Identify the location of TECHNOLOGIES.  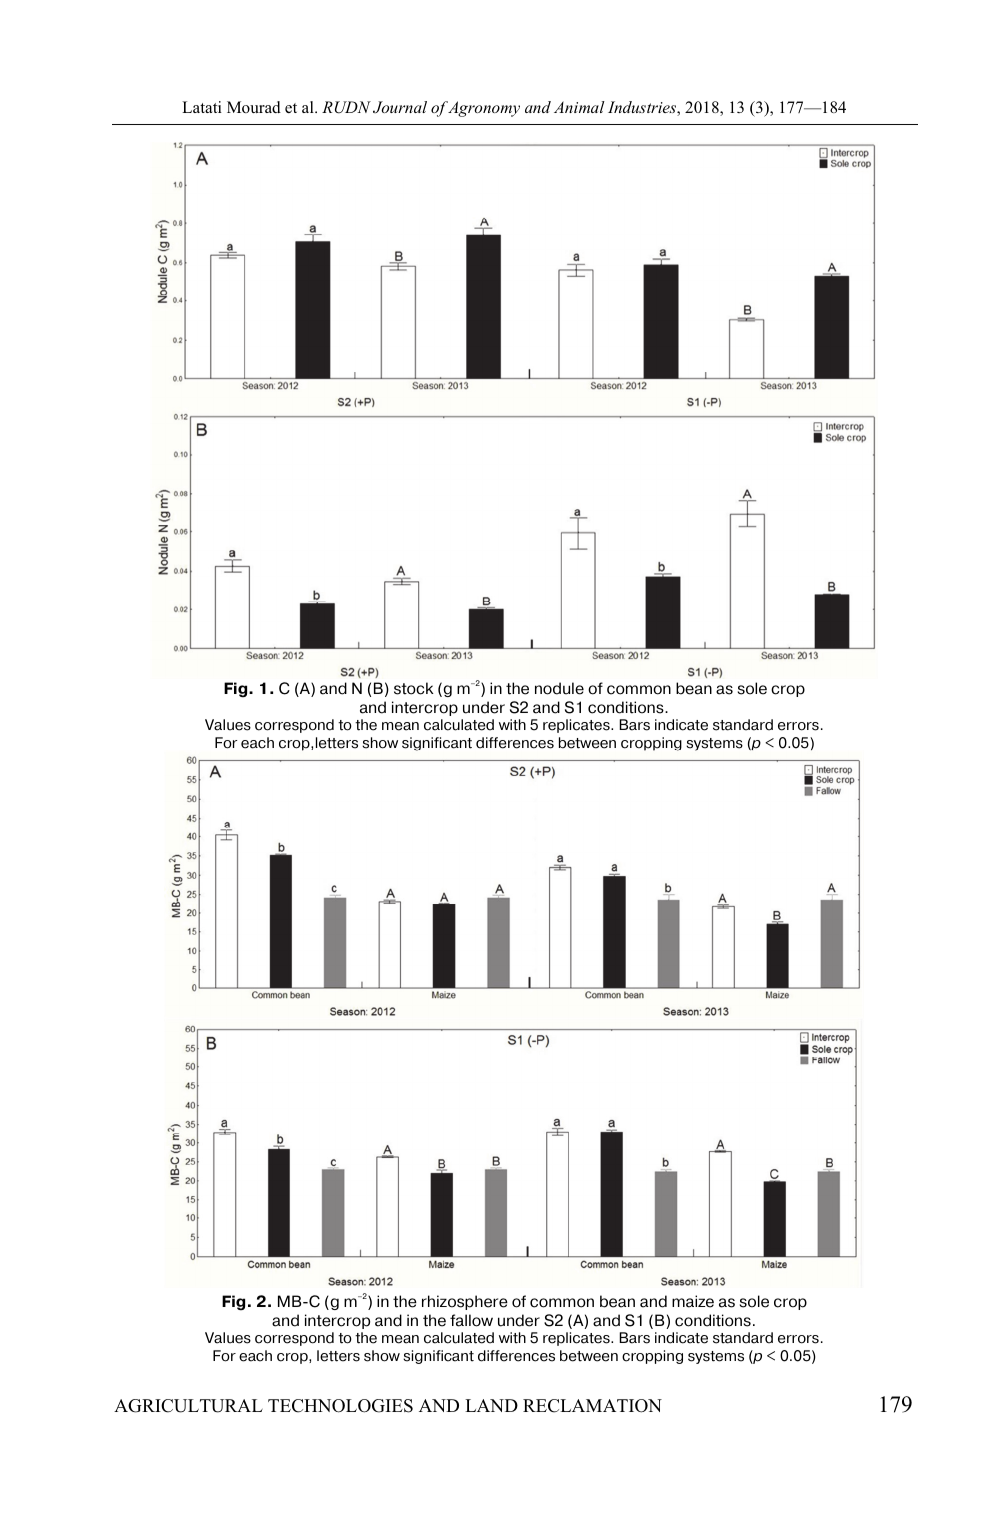
(340, 1406).
